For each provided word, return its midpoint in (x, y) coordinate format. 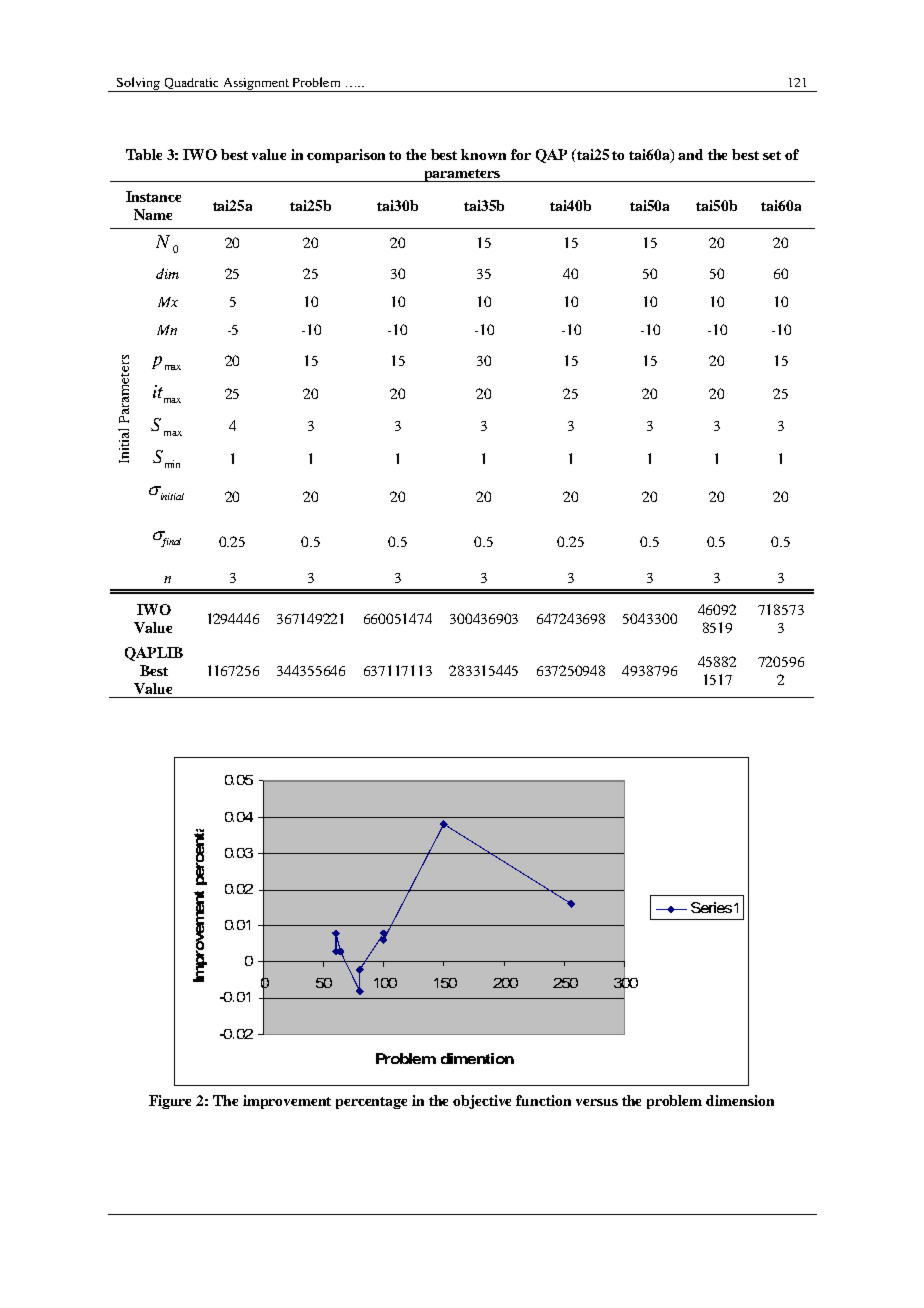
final (170, 541)
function (543, 1100)
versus (597, 1102)
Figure (170, 1102)
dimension (740, 1100)
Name (153, 214)
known (483, 154)
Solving (139, 84)
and (690, 154)
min (172, 464)
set (772, 155)
